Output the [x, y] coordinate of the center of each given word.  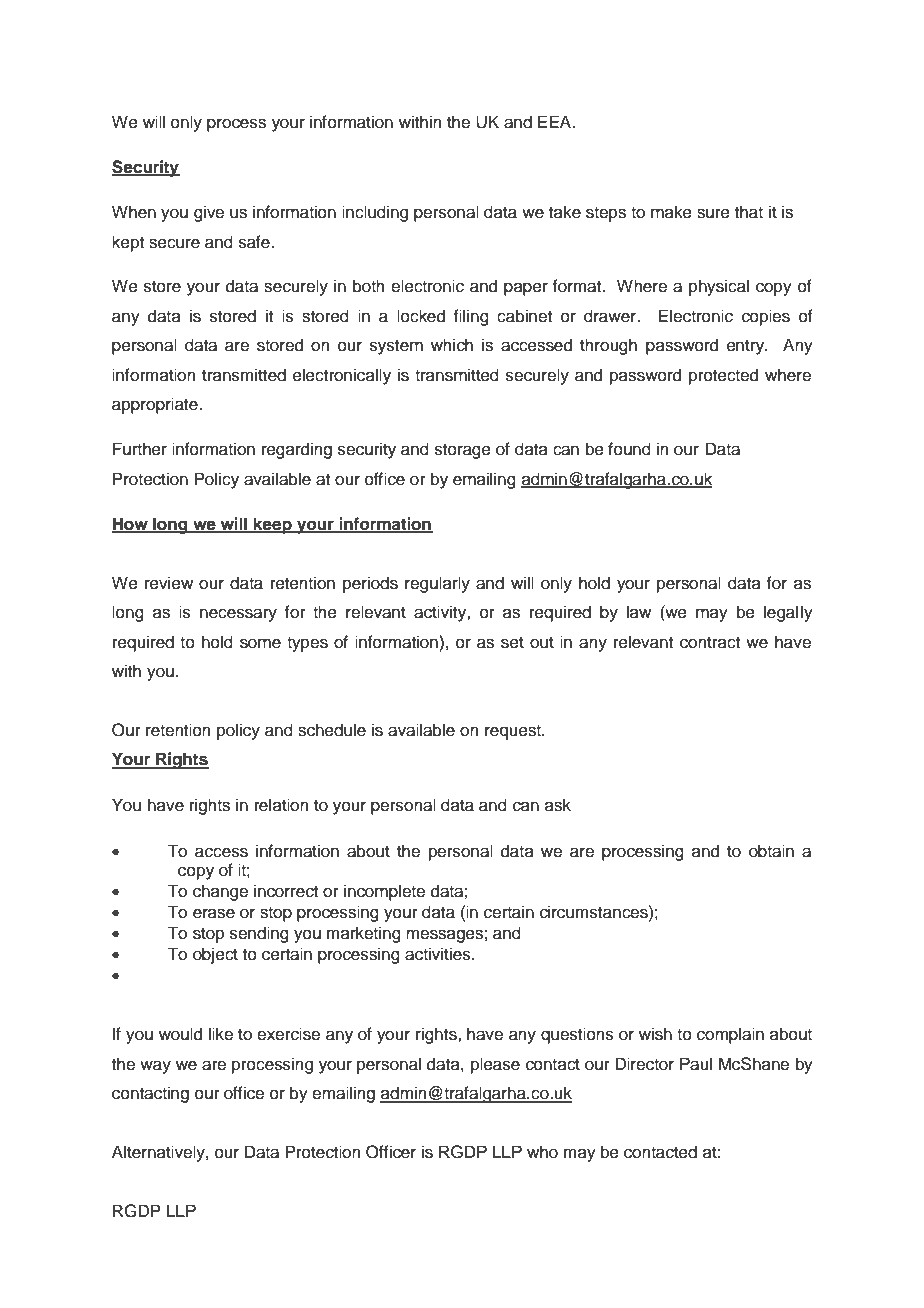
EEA [556, 121]
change [220, 892]
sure [713, 213]
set [512, 643]
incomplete [384, 892]
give [209, 213]
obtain [771, 851]
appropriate [156, 405]
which [452, 345]
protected [723, 376]
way [155, 1067]
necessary [238, 615]
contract [710, 643]
